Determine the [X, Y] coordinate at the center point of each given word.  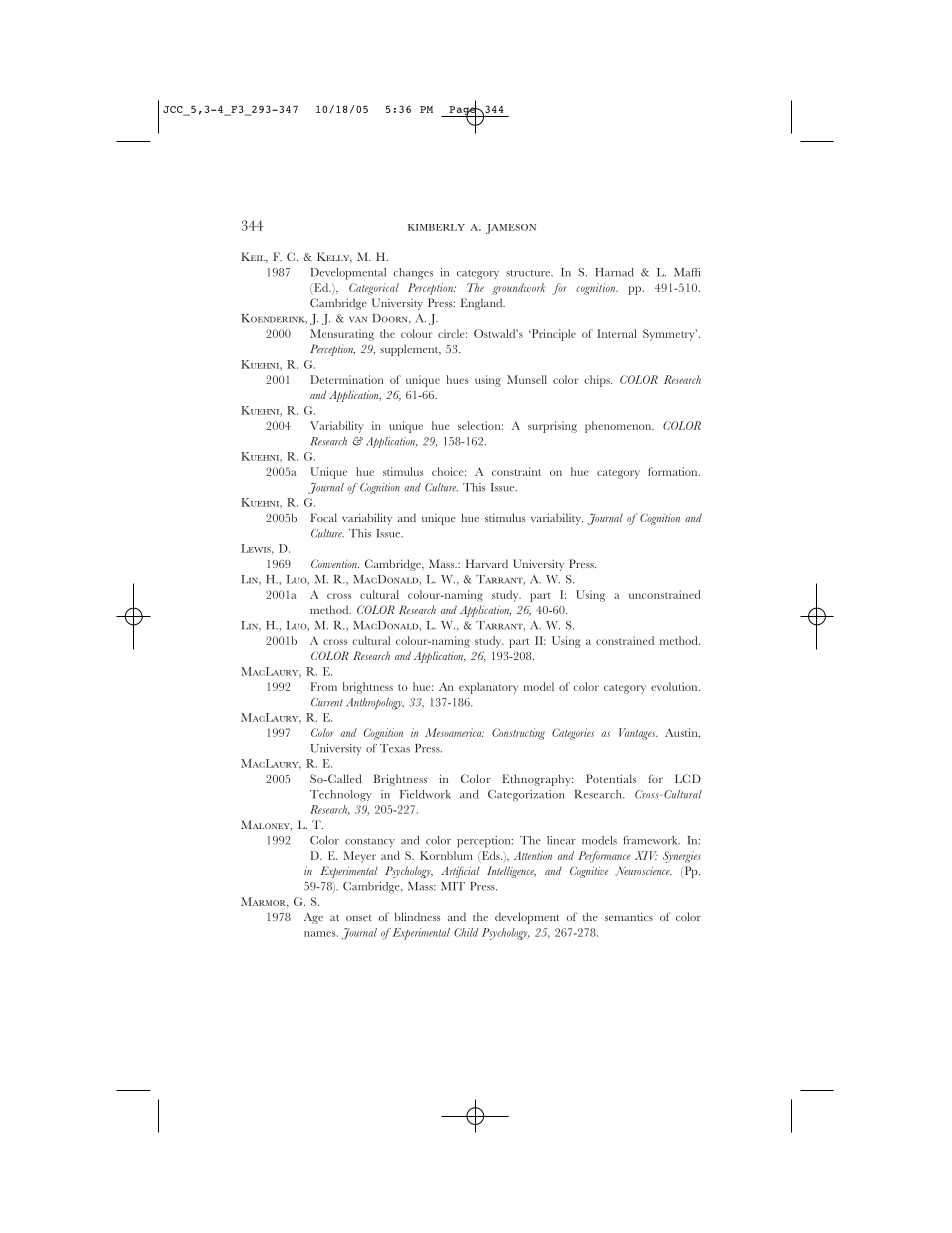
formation [674, 471]
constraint [516, 471]
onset [359, 918]
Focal [323, 517]
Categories [573, 734]
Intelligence [511, 872]
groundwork [518, 289]
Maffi [687, 272]
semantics [629, 916]
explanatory [488, 688]
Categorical [374, 289]
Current [327, 702]
